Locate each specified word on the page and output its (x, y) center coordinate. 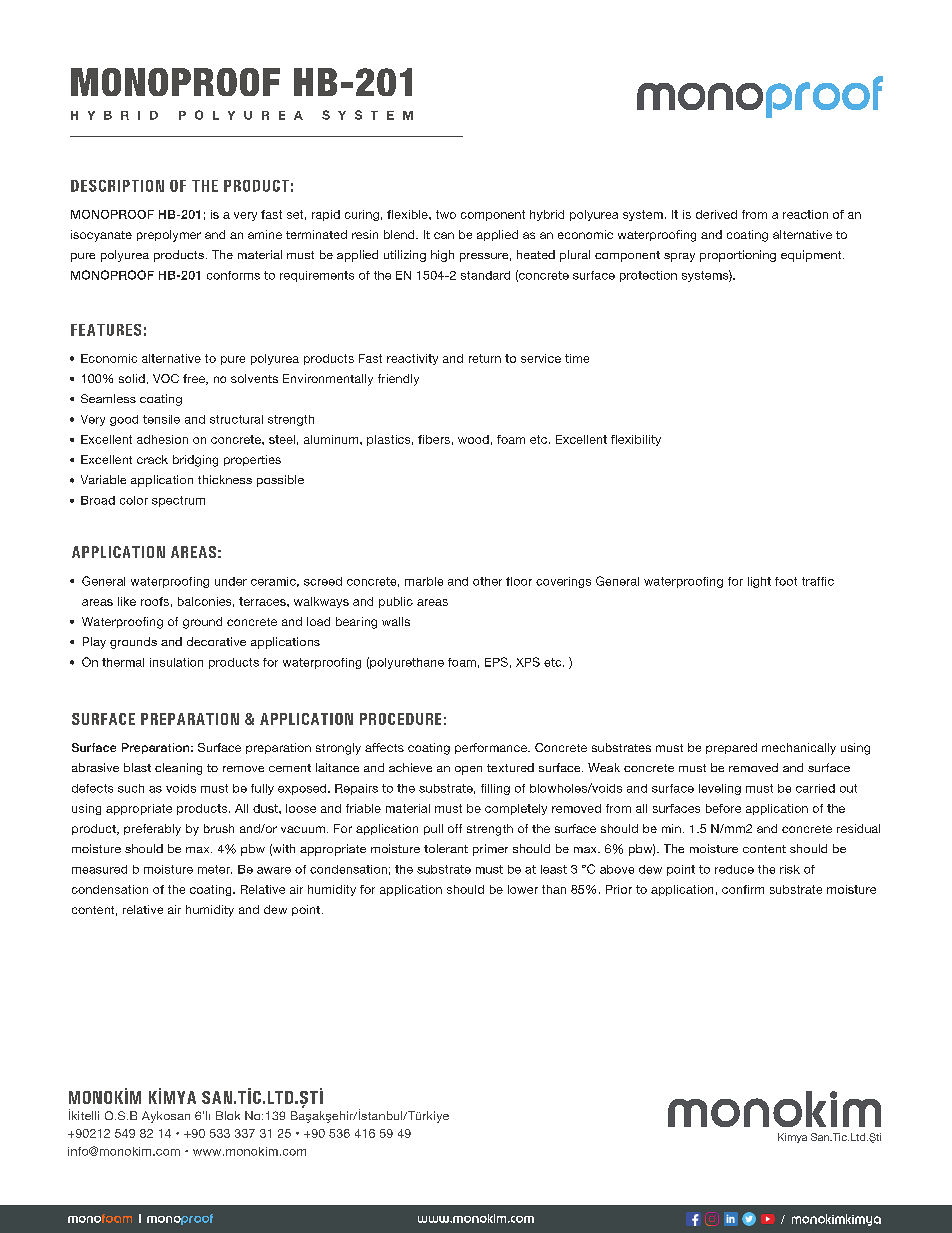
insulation (176, 662)
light (759, 582)
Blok (228, 1115)
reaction (805, 214)
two (446, 214)
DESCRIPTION (117, 186)
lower (523, 889)
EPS (496, 662)
